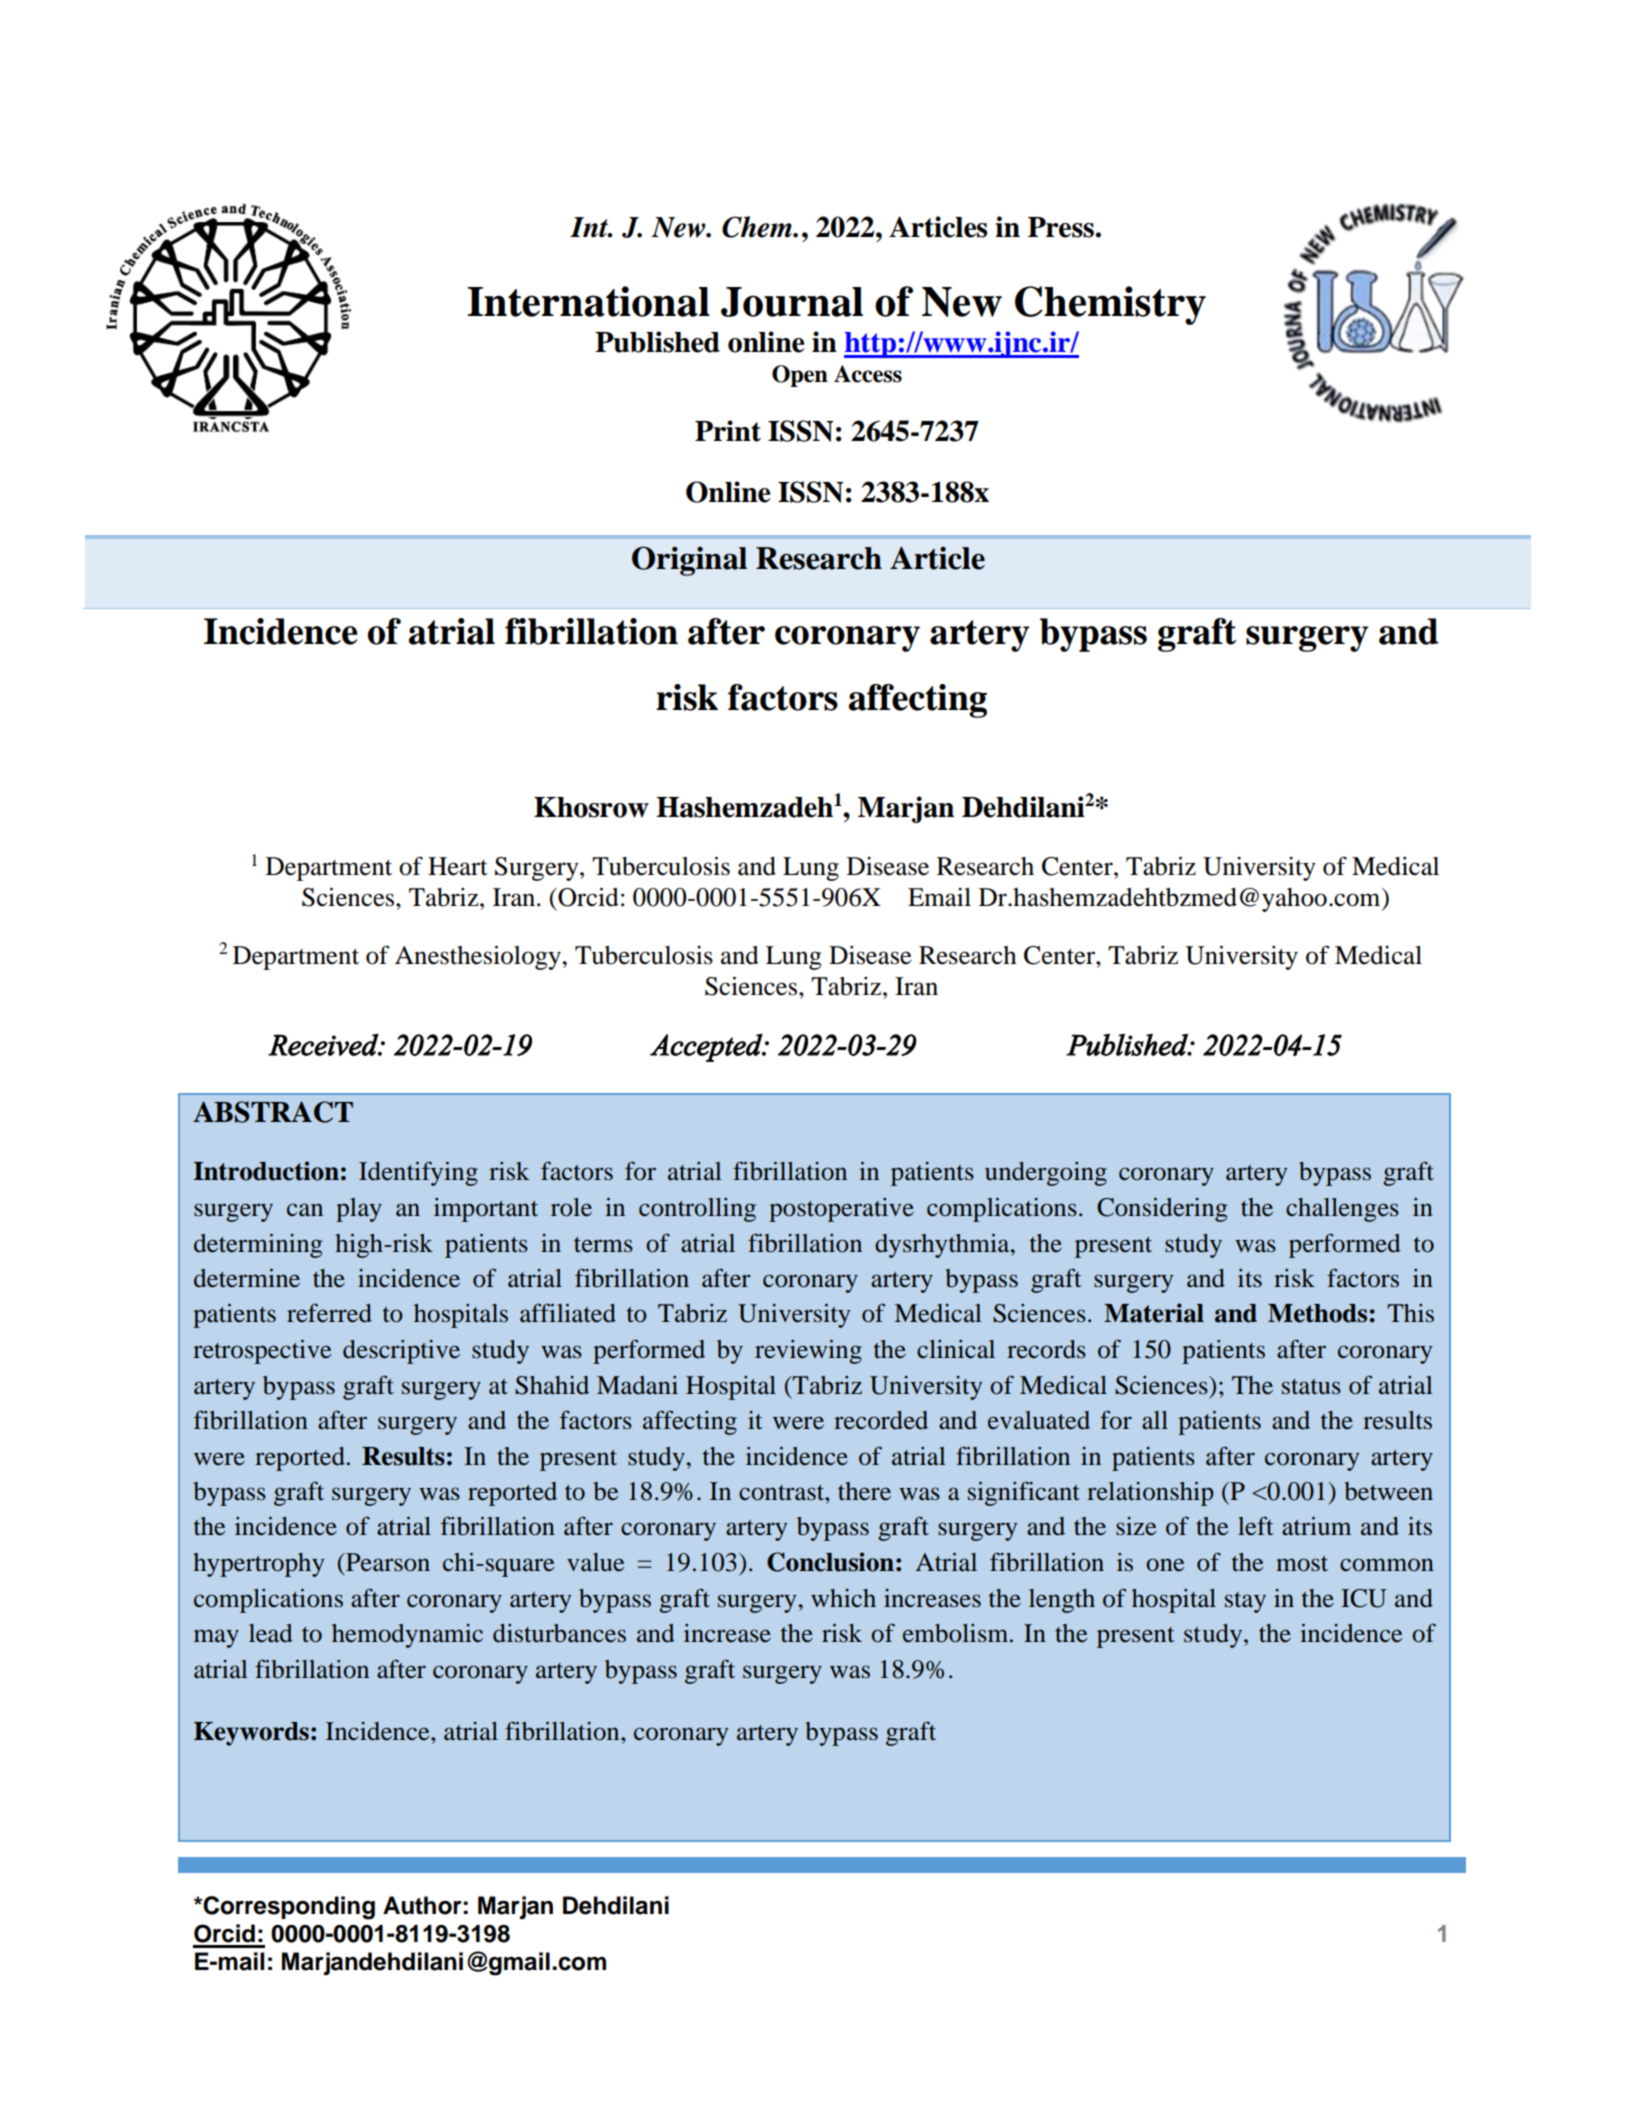  What do you see at coordinates (707, 1048) in the screenshot?
I see `Accepted` at bounding box center [707, 1048].
